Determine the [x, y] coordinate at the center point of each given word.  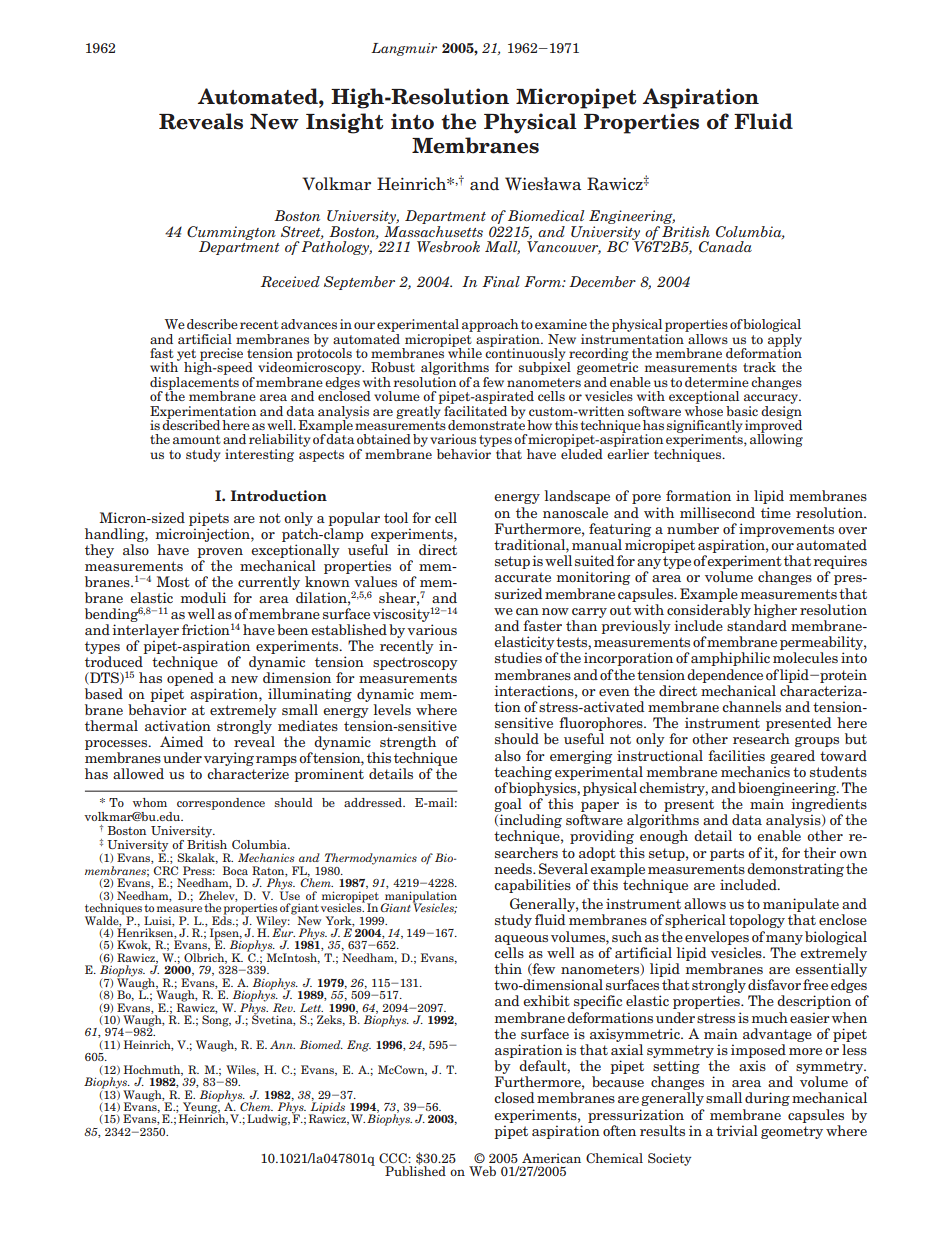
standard [757, 625]
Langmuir [404, 49]
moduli [203, 597]
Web [482, 1171]
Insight [344, 123]
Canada [725, 247]
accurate [523, 577]
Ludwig [268, 1120]
